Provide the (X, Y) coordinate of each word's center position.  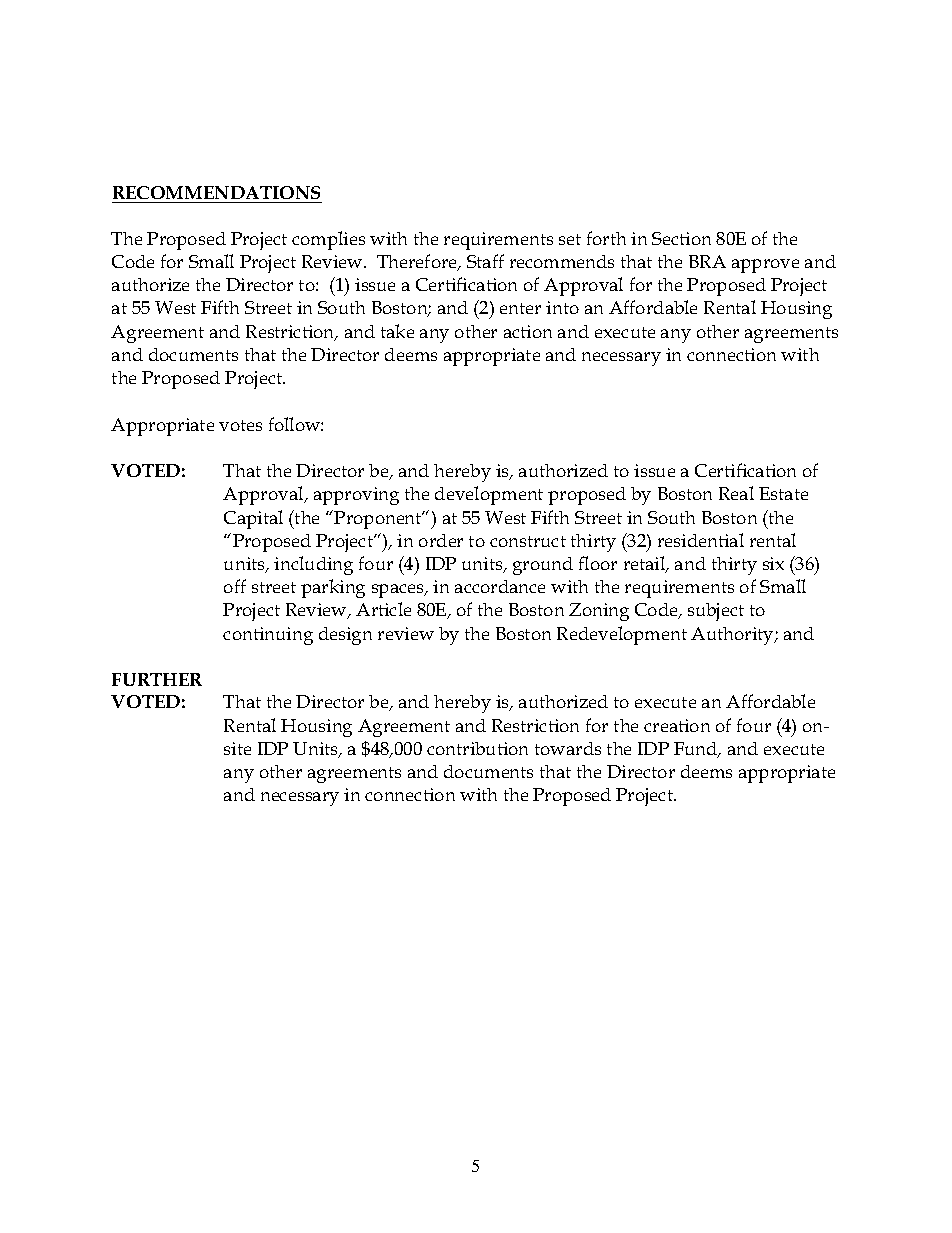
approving (356, 496)
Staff (485, 261)
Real (736, 493)
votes (240, 425)
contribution (477, 748)
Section (681, 238)
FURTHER (157, 679)
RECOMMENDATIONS (216, 192)
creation (677, 725)
